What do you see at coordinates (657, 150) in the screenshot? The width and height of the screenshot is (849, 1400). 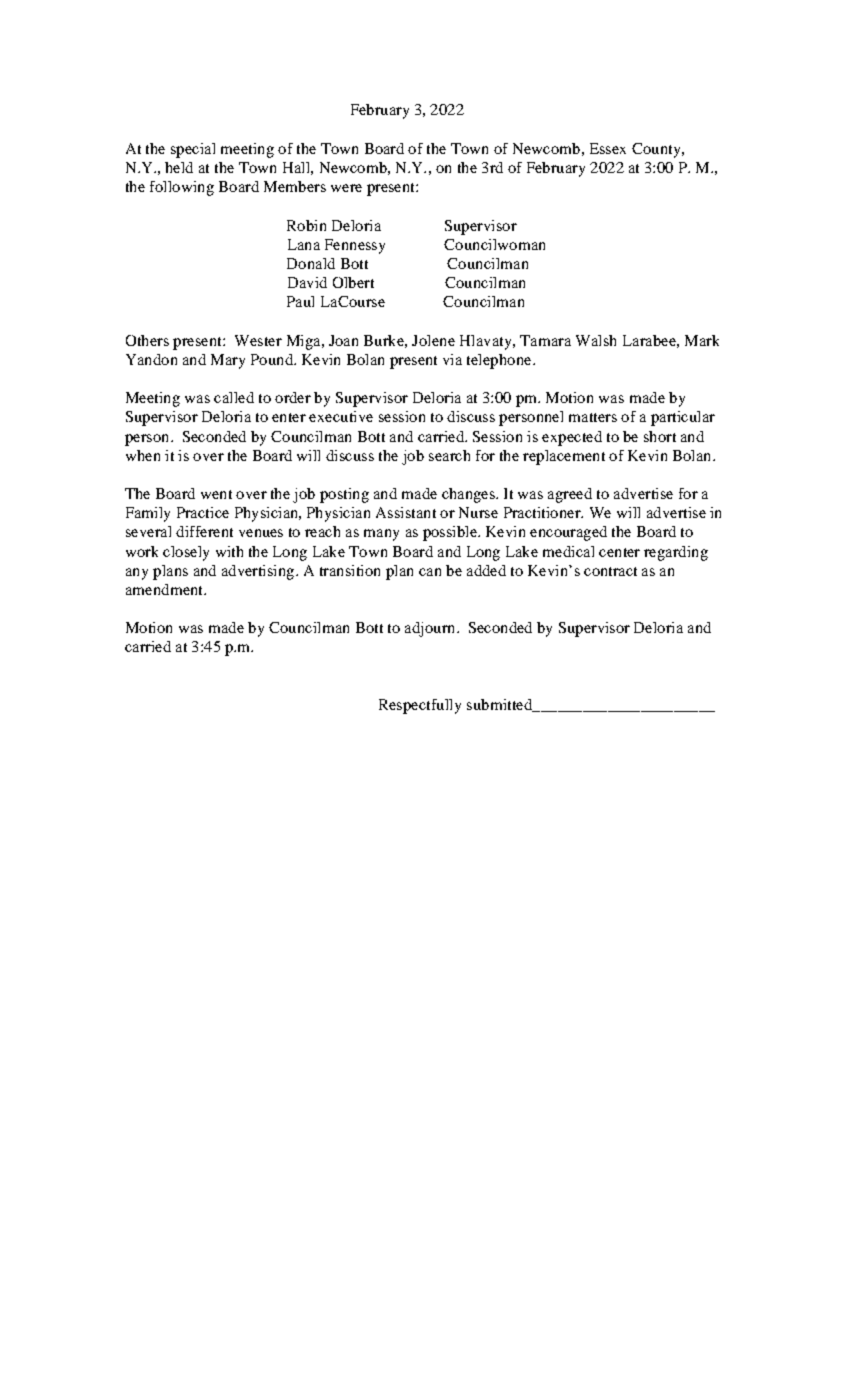 I see `County` at bounding box center [657, 150].
